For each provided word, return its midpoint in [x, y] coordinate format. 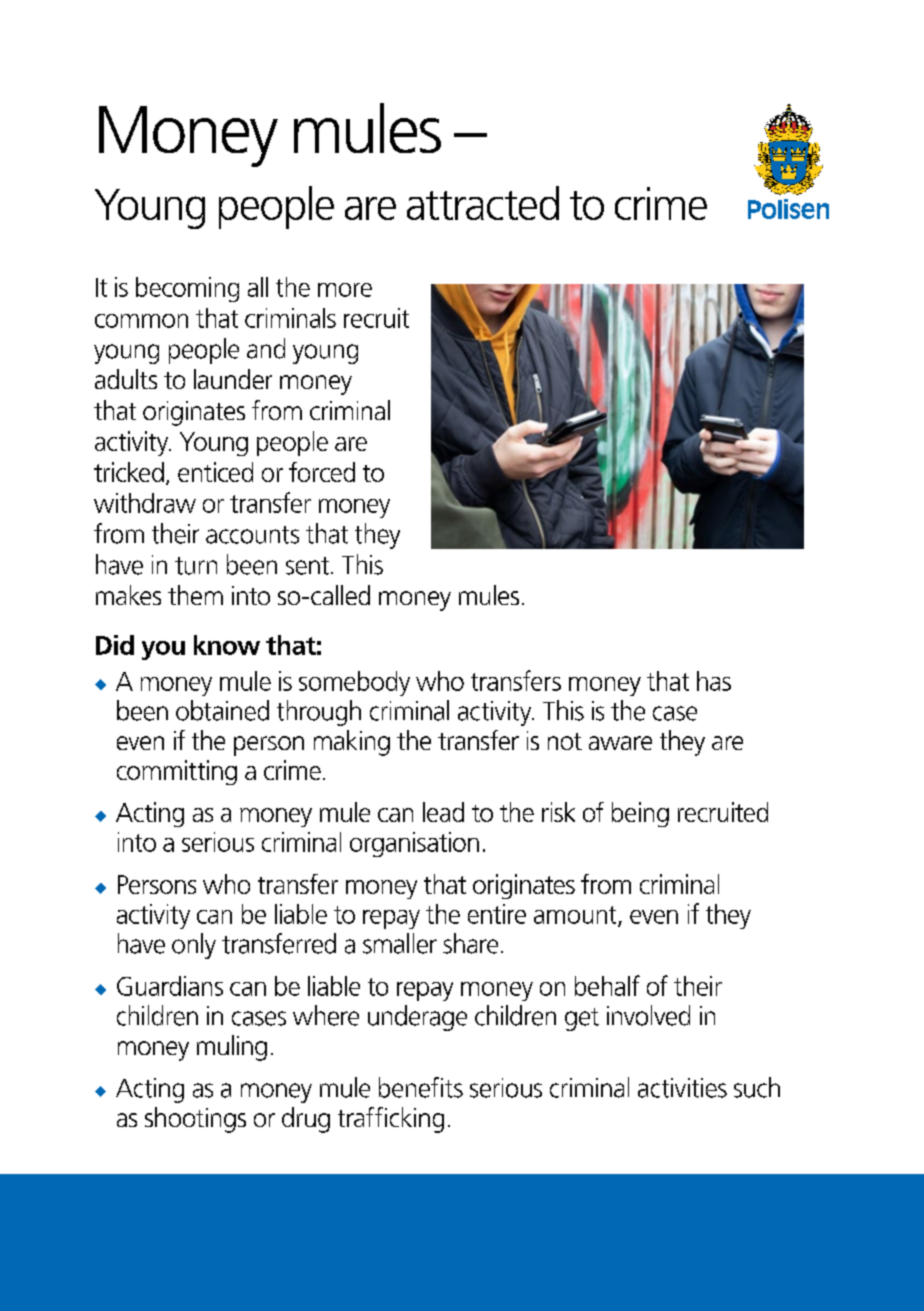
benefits [421, 1087]
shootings [195, 1120]
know [227, 645]
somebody [354, 683]
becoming [187, 289]
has [714, 681]
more [345, 290]
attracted [483, 203]
